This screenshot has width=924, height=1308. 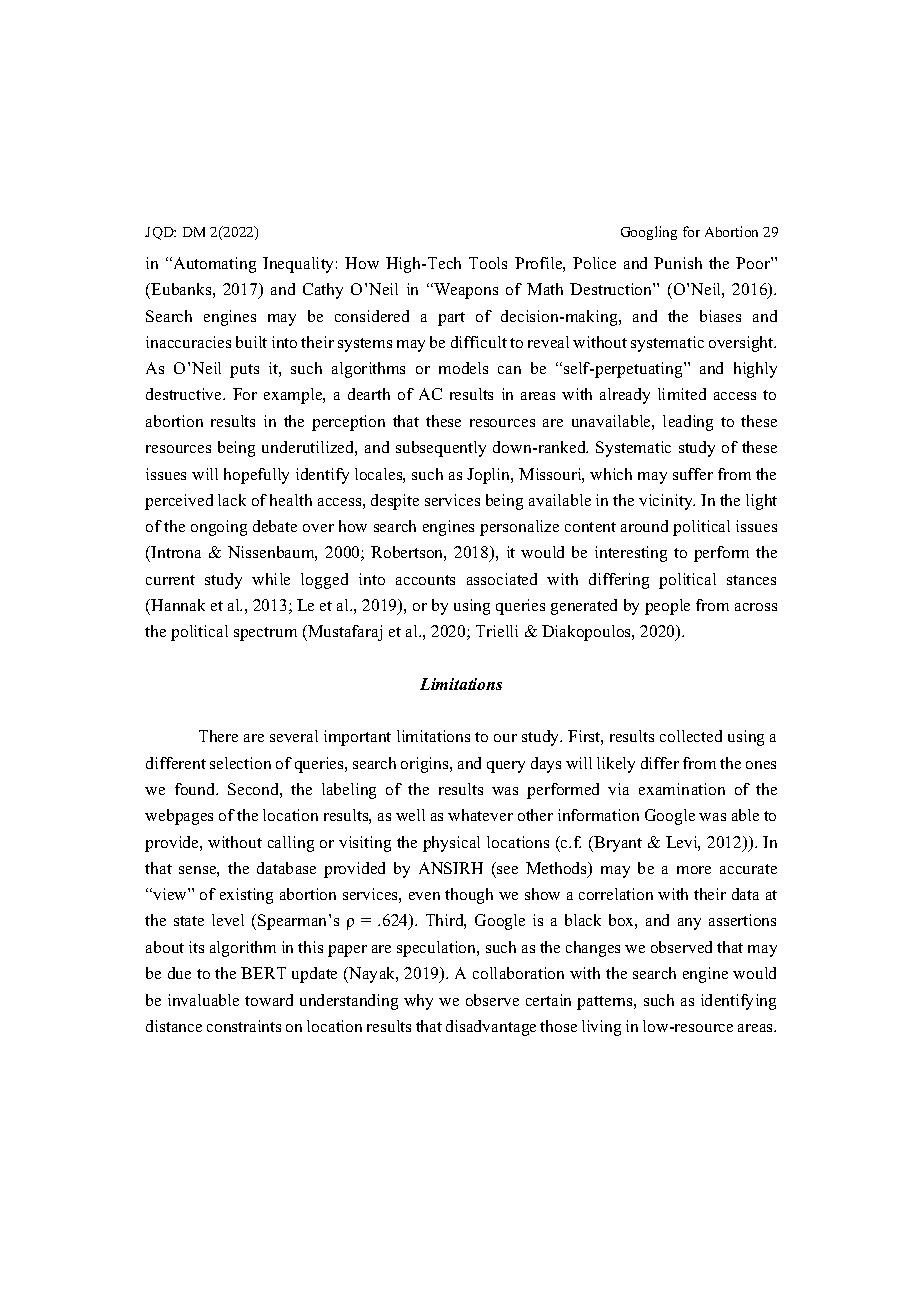 What do you see at coordinates (286, 868) in the screenshot?
I see `database` at bounding box center [286, 868].
